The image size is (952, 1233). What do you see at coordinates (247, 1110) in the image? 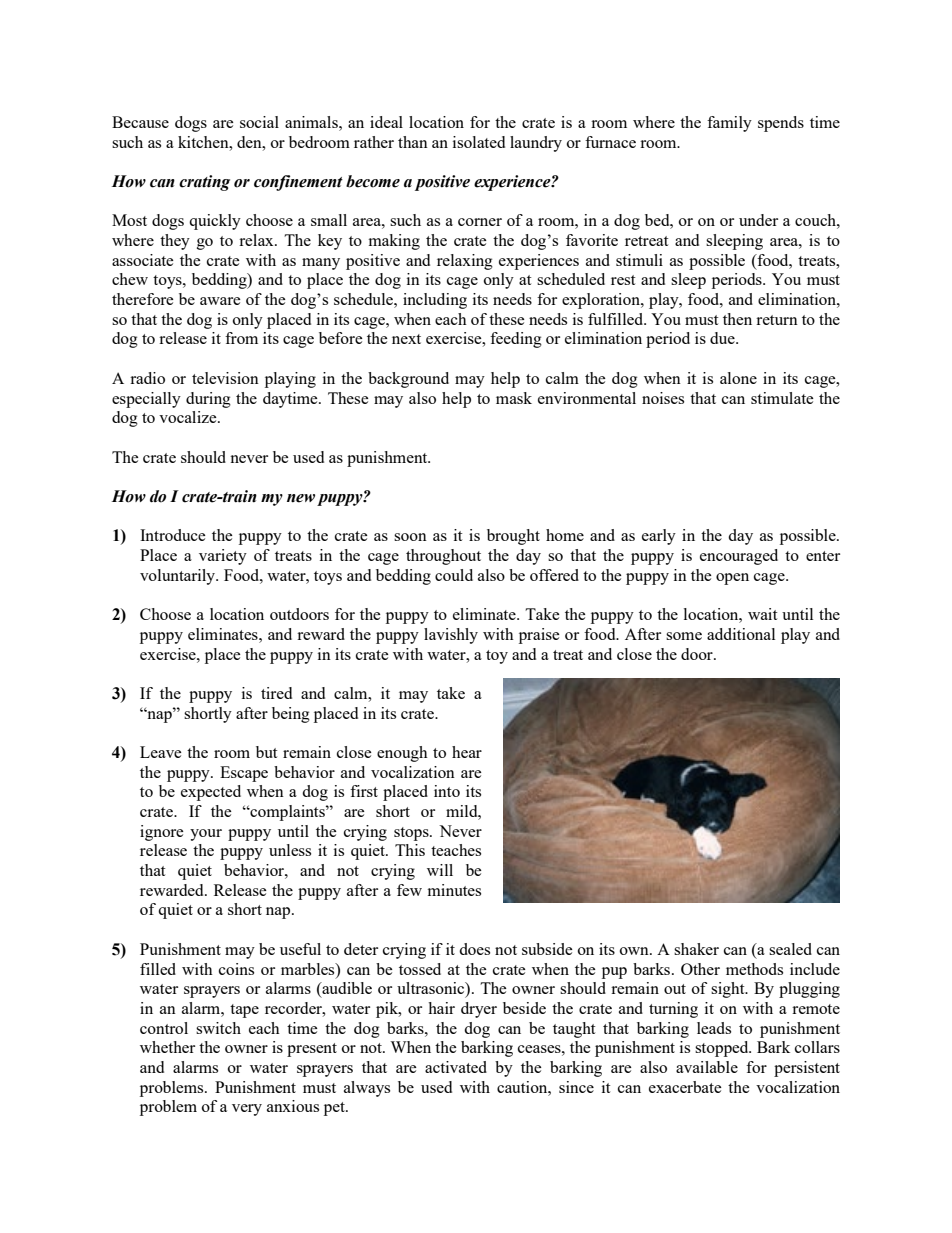
I see `very` at bounding box center [247, 1110].
